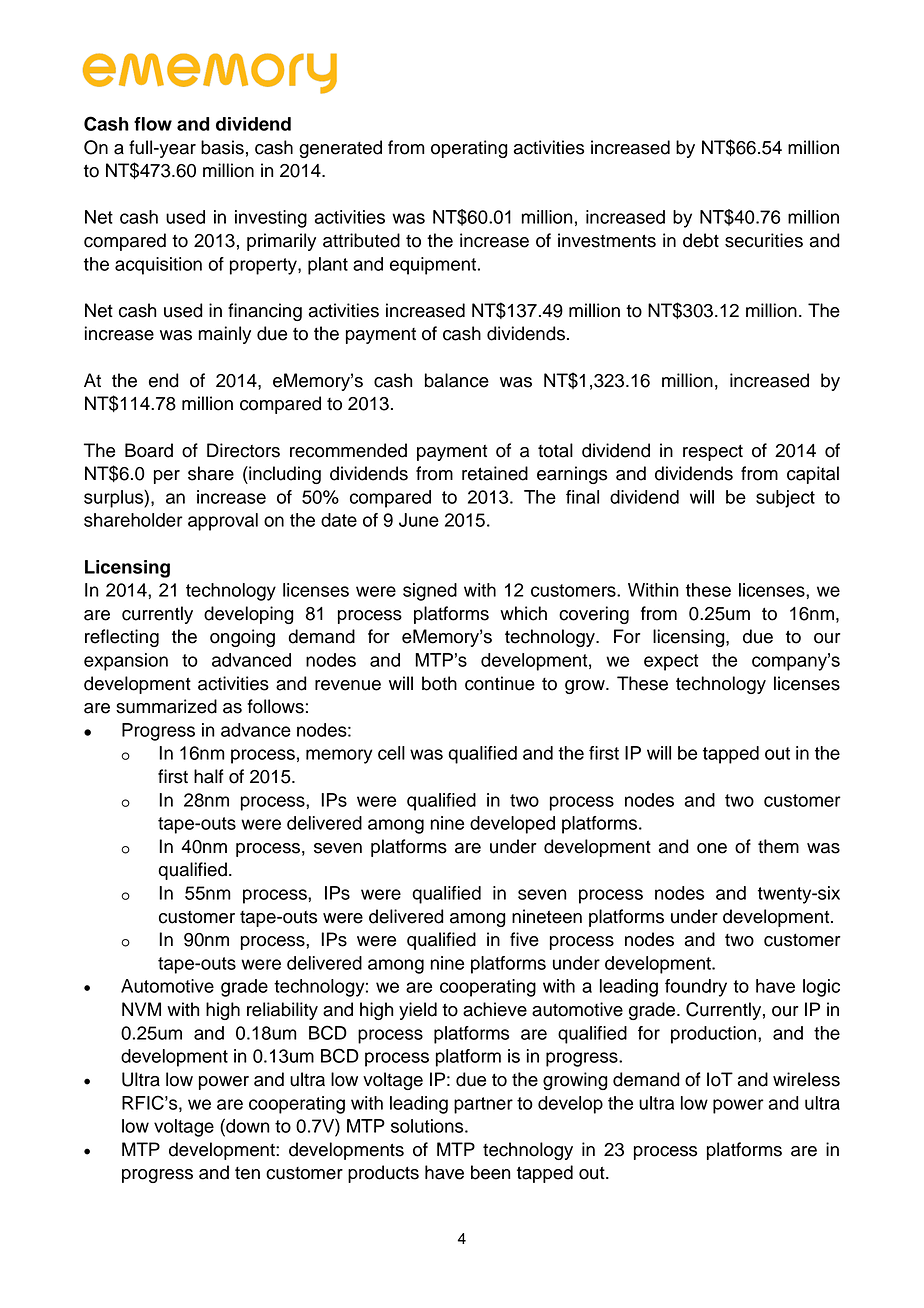  I want to click on retained, so click(495, 473).
